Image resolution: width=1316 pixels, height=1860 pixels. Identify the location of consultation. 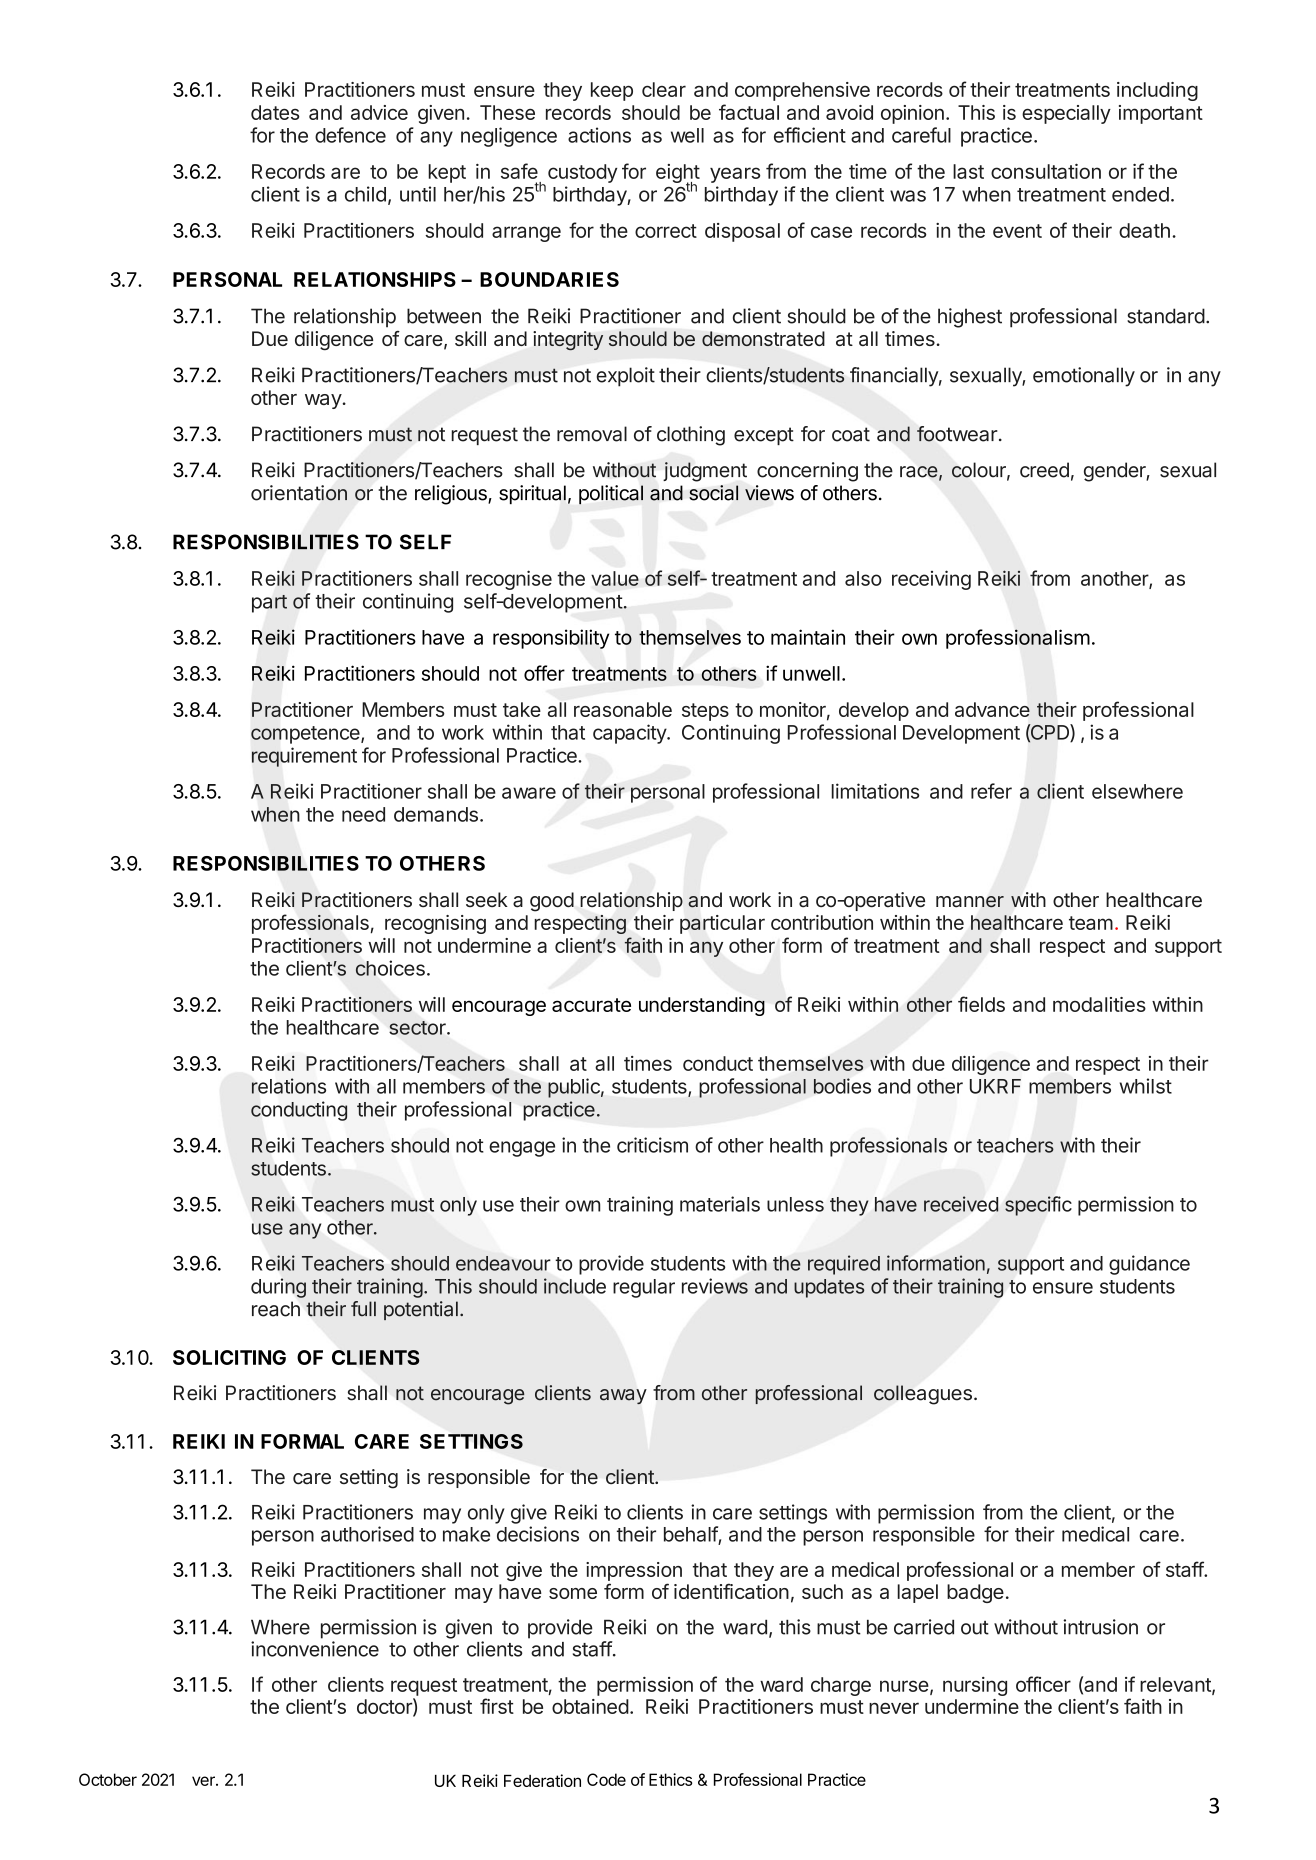
(1046, 171).
